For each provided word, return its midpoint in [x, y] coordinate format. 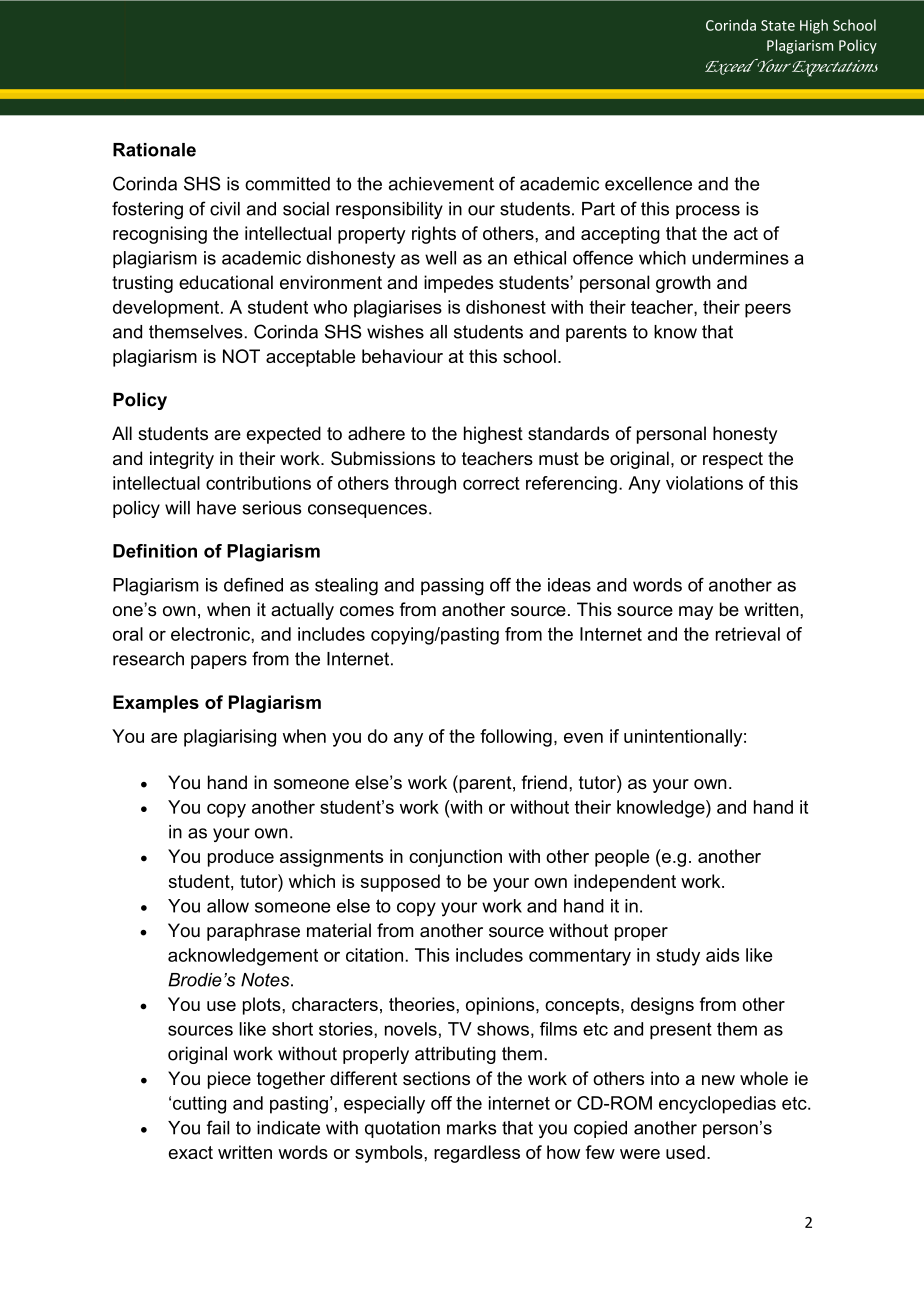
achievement [441, 184]
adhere [376, 433]
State [778, 25]
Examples [156, 704]
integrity [182, 460]
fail [218, 1127]
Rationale [154, 150]
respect [733, 460]
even [583, 738]
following [516, 738]
